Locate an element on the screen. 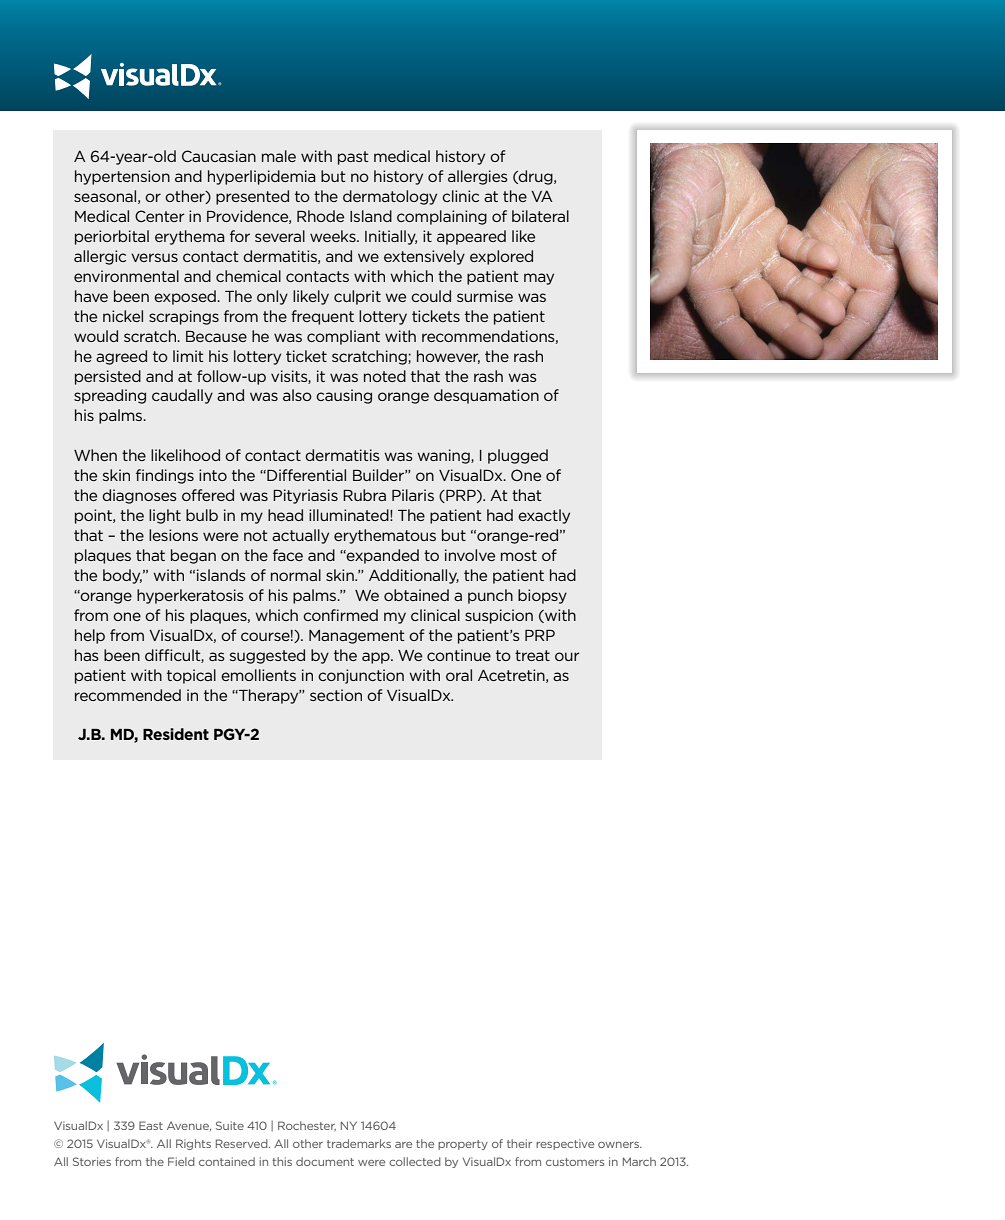 The image size is (1005, 1220). hypertension is located at coordinates (122, 177).
